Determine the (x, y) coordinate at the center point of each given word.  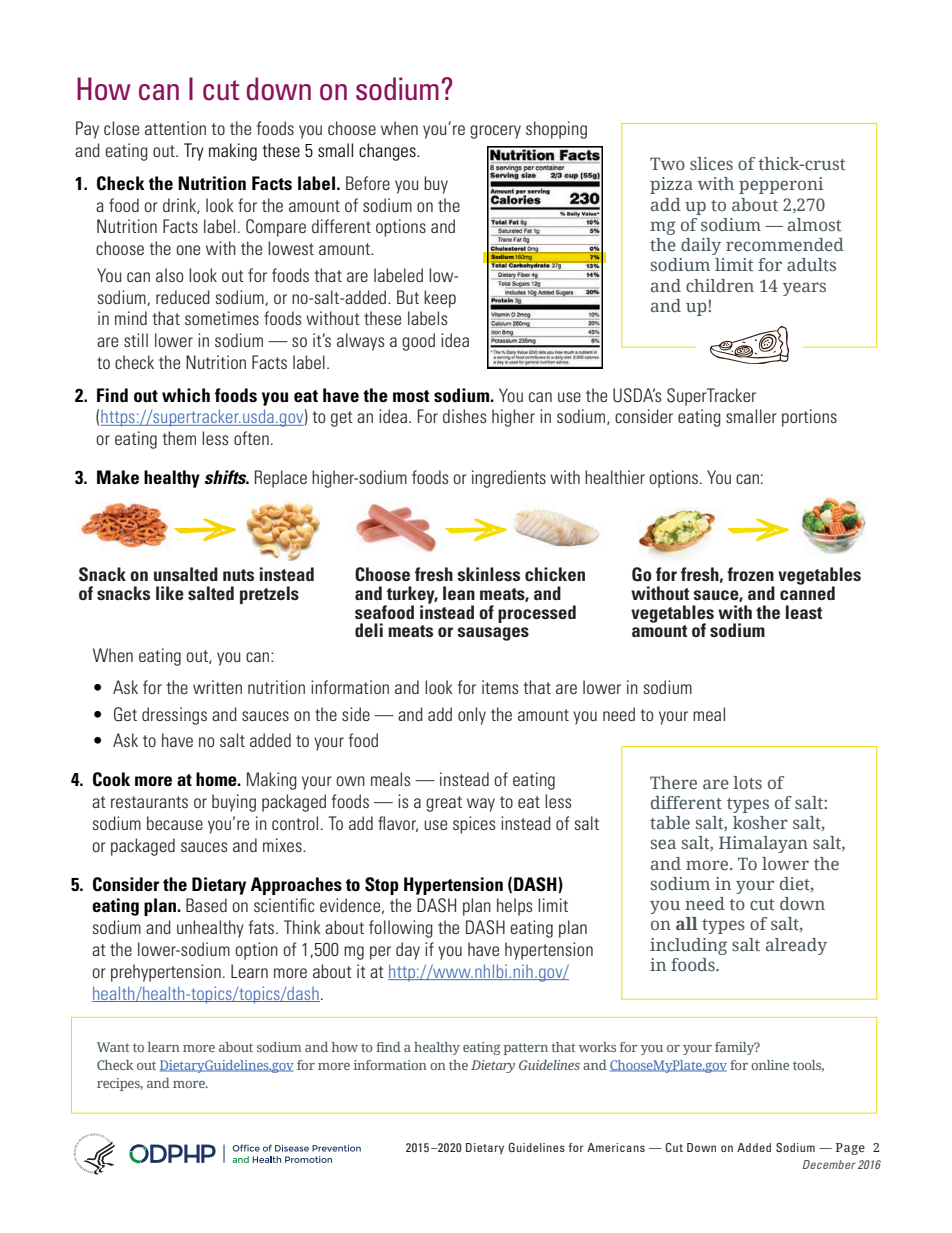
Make (118, 477)
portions (809, 418)
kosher (760, 823)
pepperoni (781, 185)
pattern (525, 1049)
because (175, 823)
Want (113, 1047)
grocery (495, 132)
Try (194, 152)
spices (474, 825)
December (829, 1164)
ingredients (509, 479)
